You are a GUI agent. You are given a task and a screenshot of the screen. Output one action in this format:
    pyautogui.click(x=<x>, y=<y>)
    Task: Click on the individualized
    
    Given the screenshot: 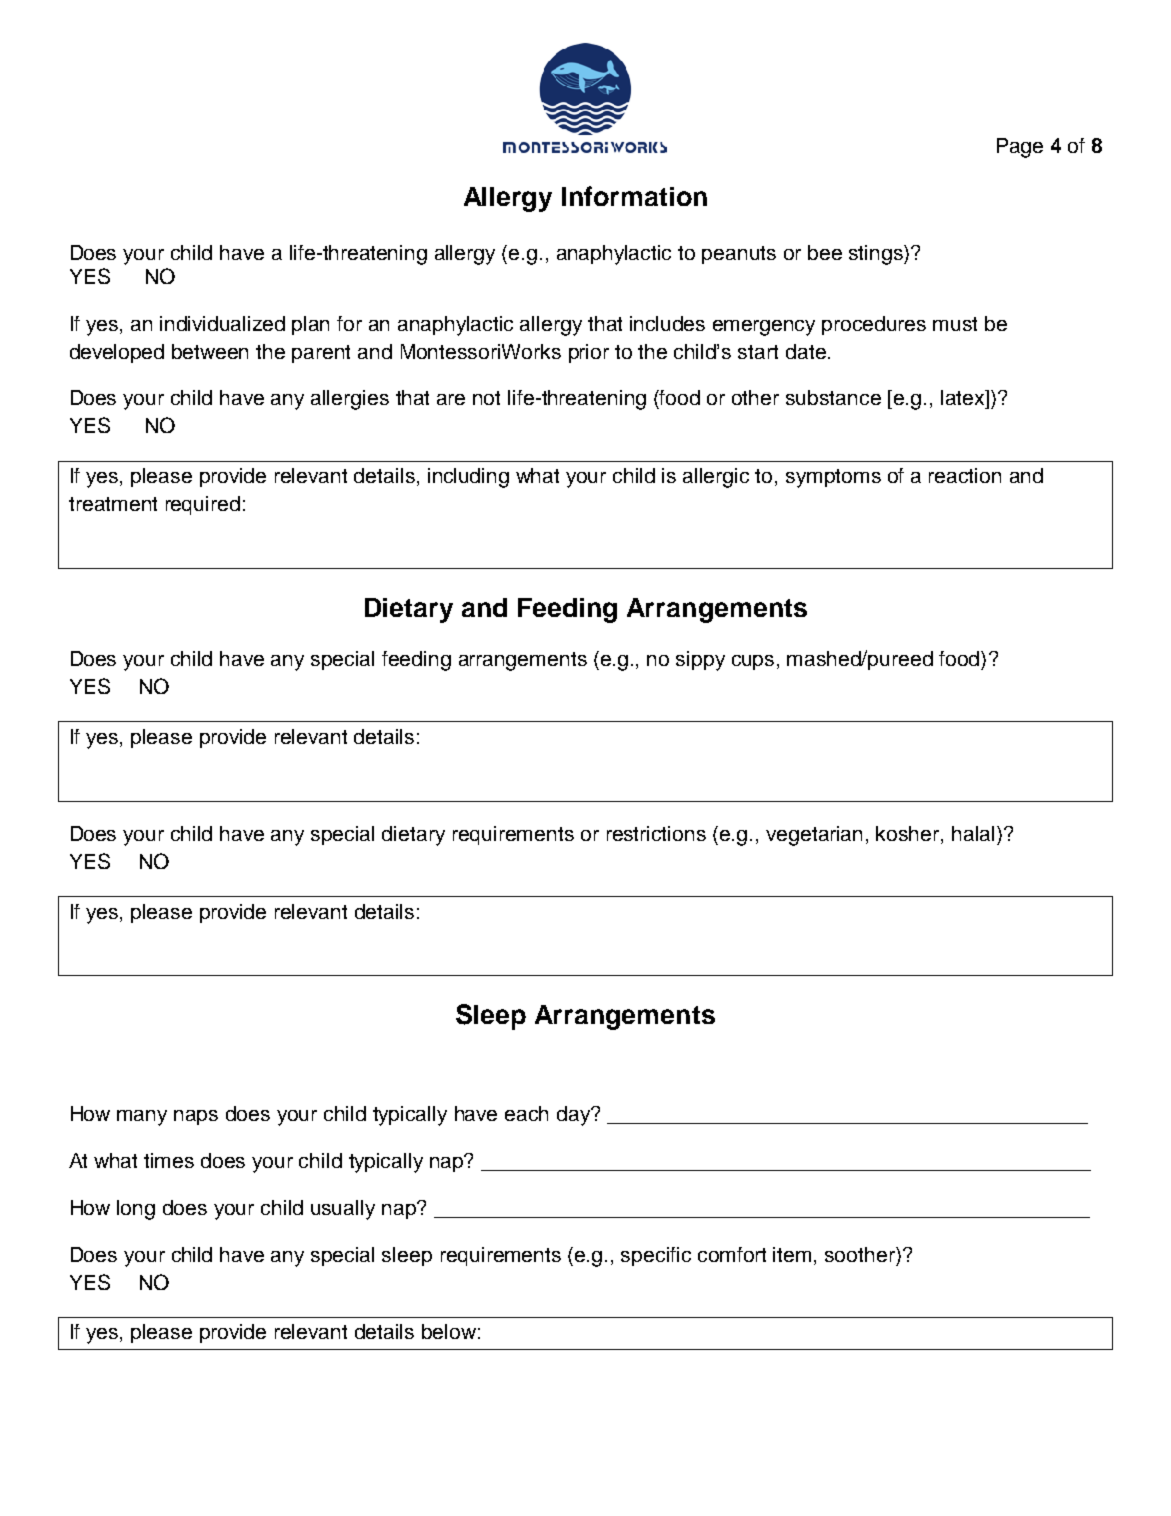 What is the action you would take?
    pyautogui.click(x=222, y=323)
